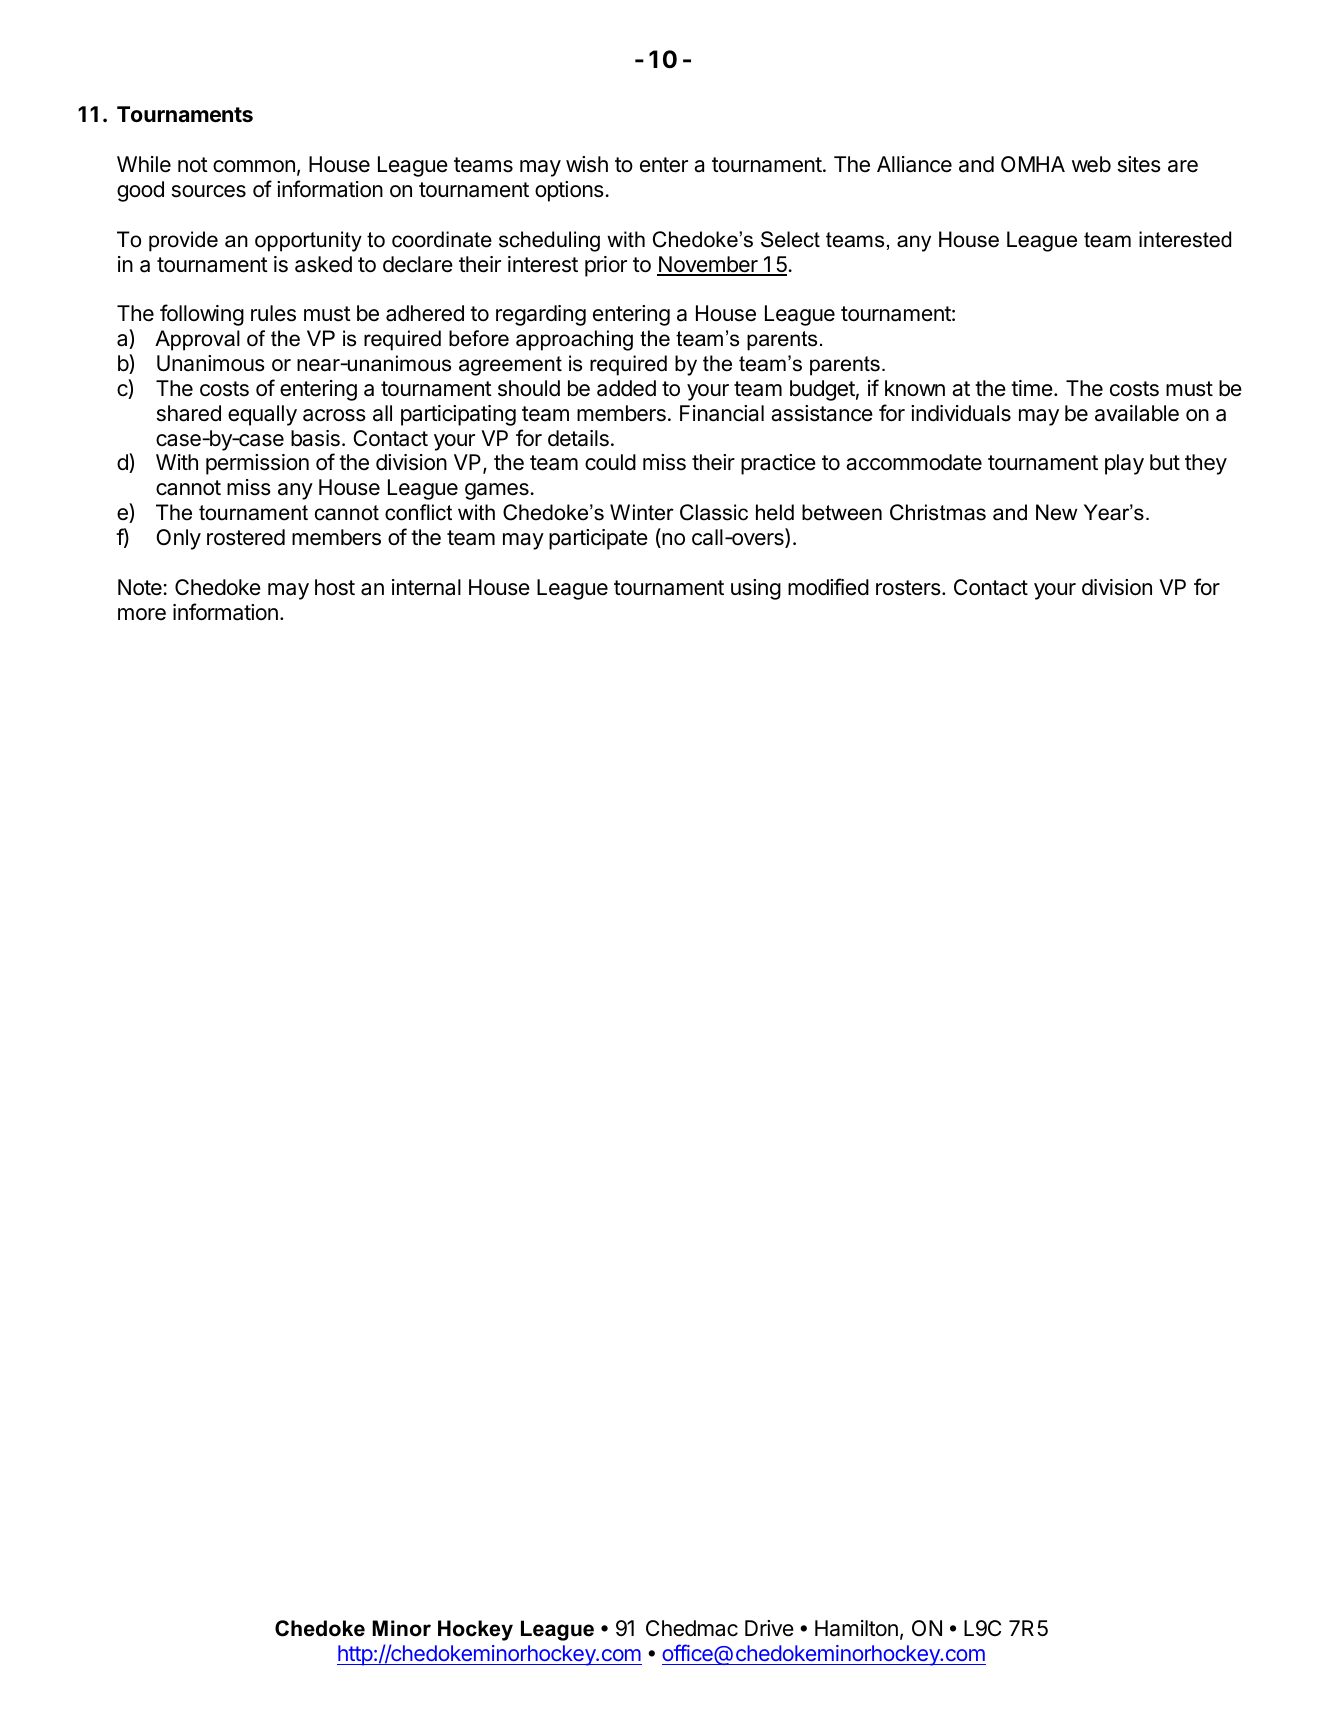 Image resolution: width=1323 pixels, height=1713 pixels. What do you see at coordinates (908, 588) in the document?
I see `rosters` at bounding box center [908, 588].
